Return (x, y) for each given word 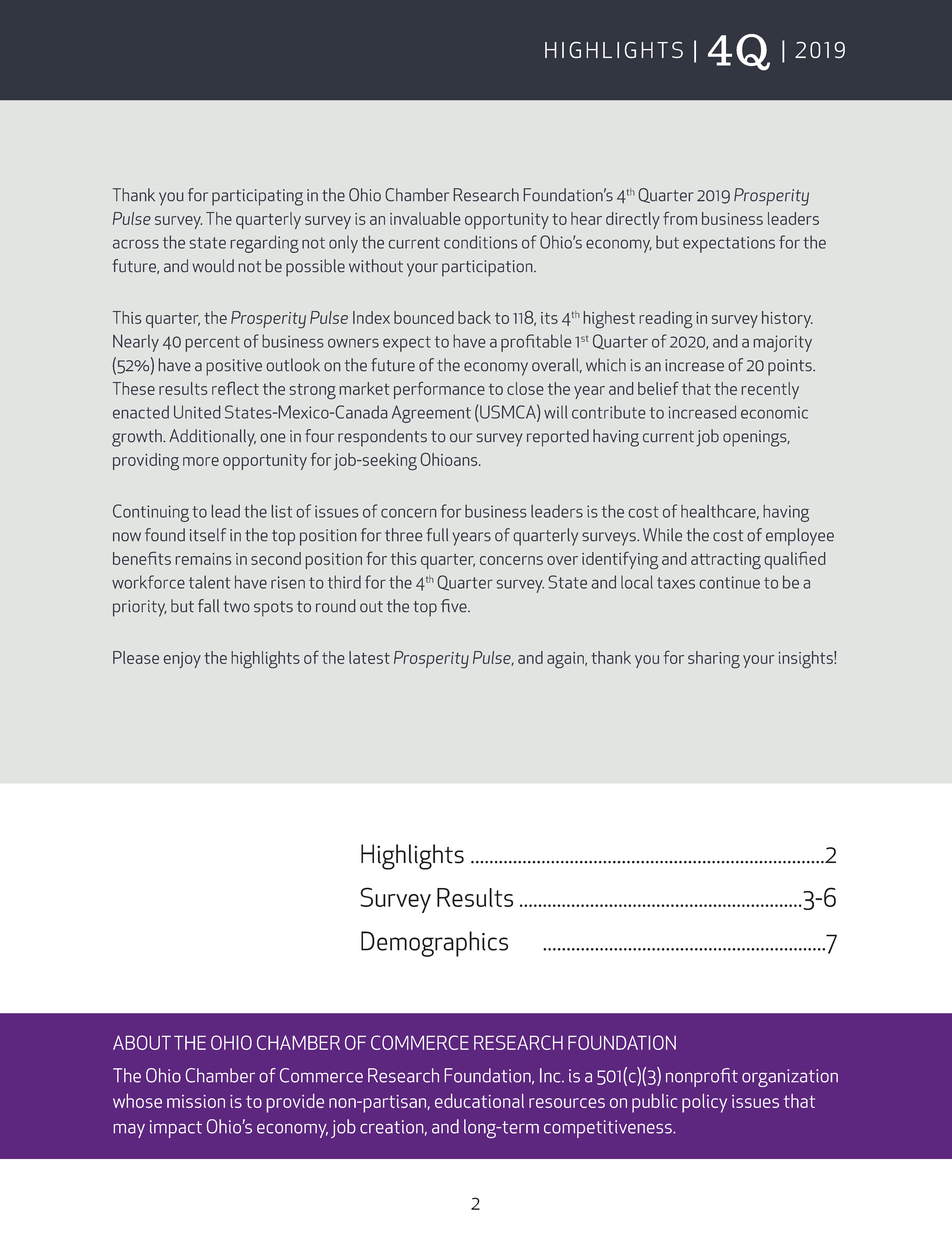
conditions (480, 242)
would (213, 266)
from (680, 218)
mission (196, 1101)
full (437, 535)
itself (208, 535)
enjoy (182, 660)
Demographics (434, 944)
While (662, 535)
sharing (714, 660)
